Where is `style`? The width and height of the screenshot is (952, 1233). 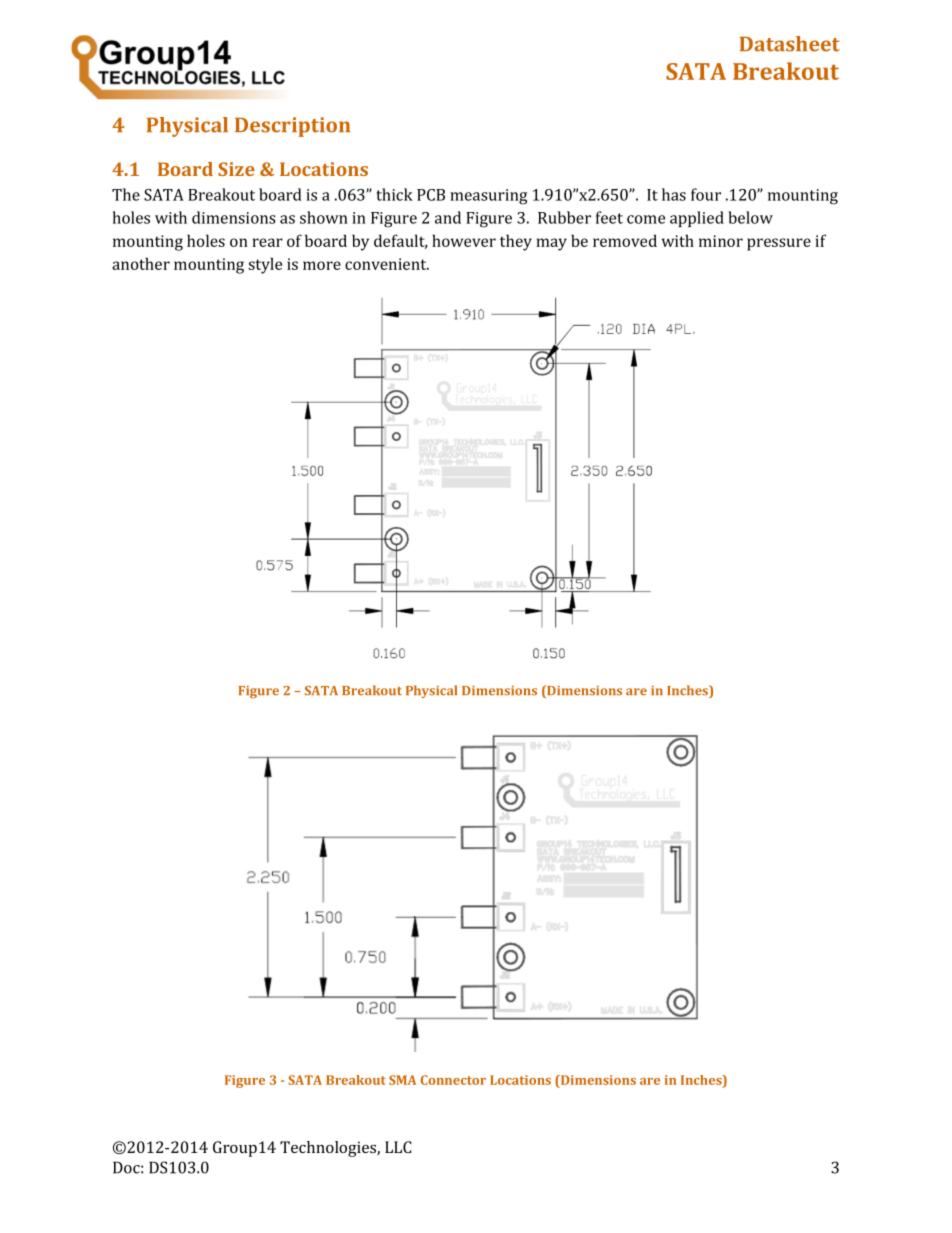
style is located at coordinates (265, 265).
